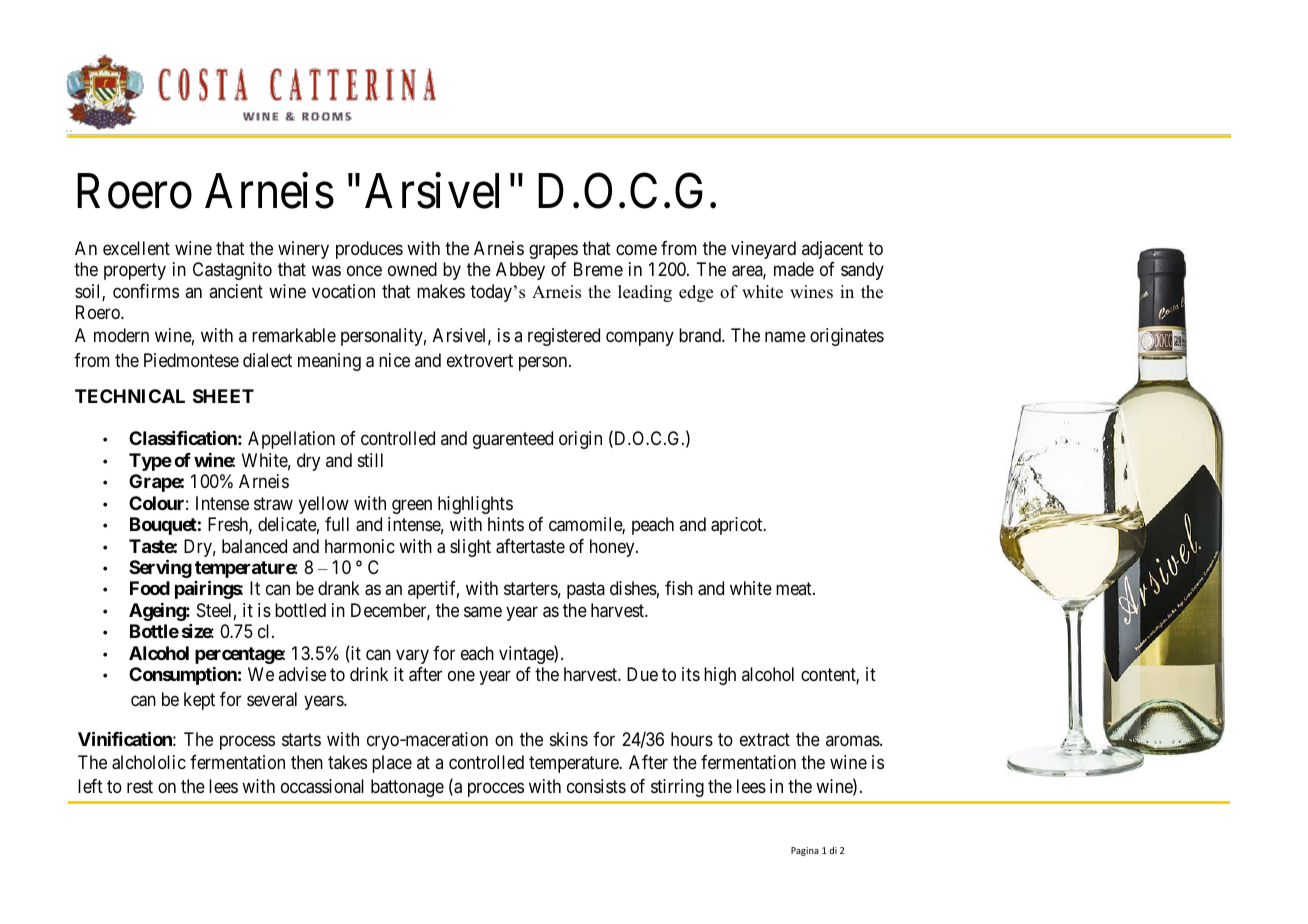 This screenshot has width=1308, height=924. Describe the element at coordinates (223, 396) in the screenshot. I see `SHEET` at that location.
